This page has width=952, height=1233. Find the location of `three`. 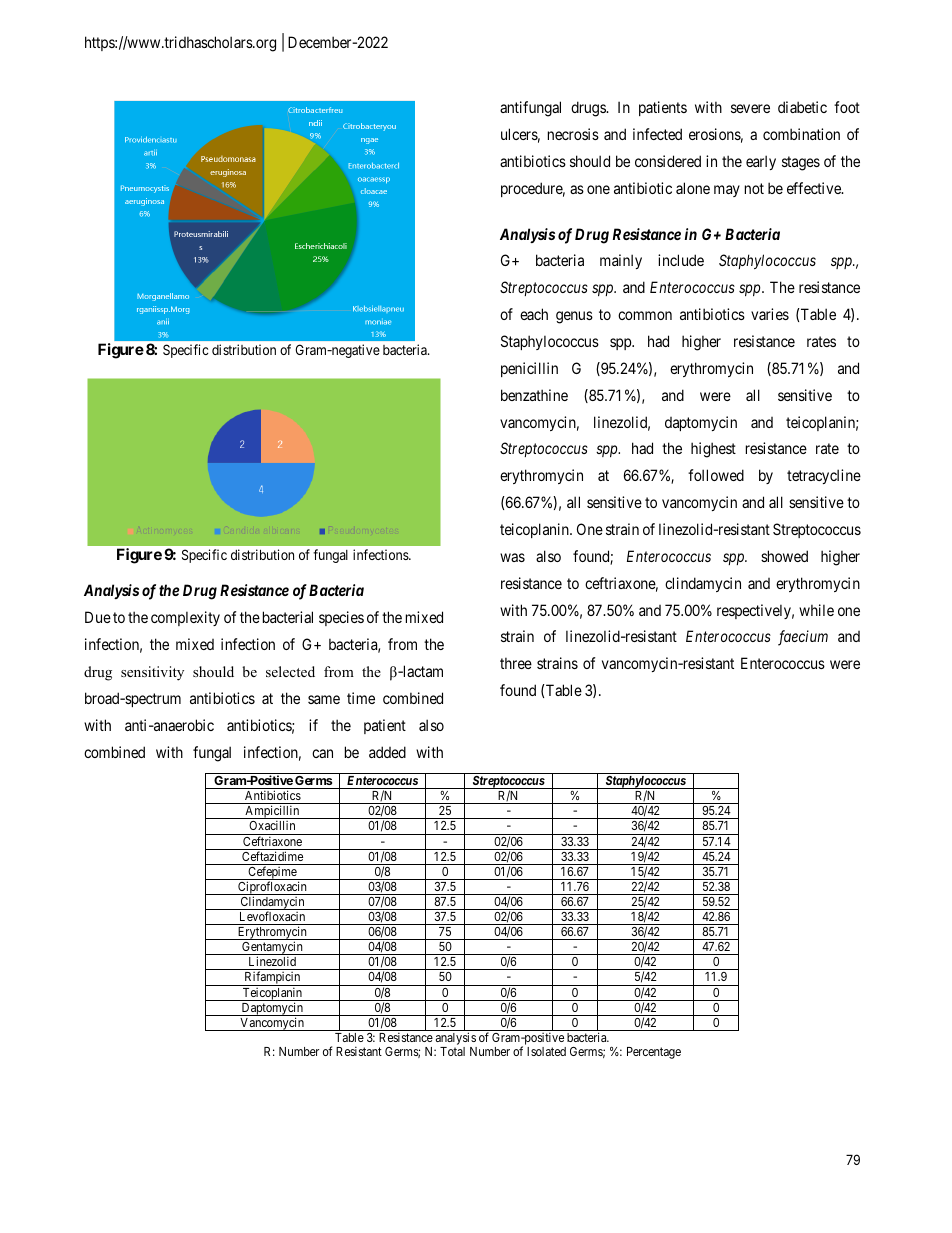

three is located at coordinates (516, 663).
